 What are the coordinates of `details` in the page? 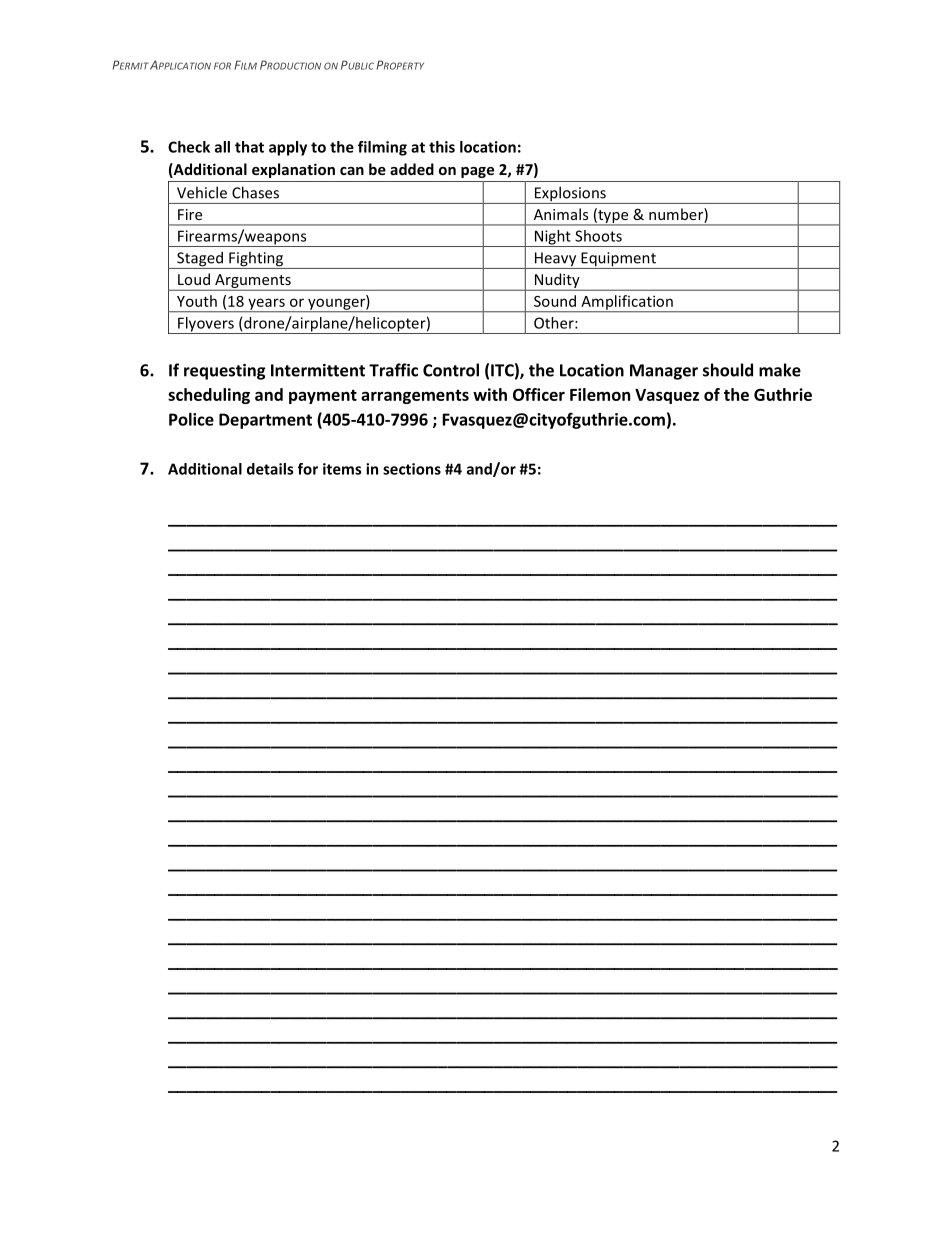 It's located at (270, 469).
